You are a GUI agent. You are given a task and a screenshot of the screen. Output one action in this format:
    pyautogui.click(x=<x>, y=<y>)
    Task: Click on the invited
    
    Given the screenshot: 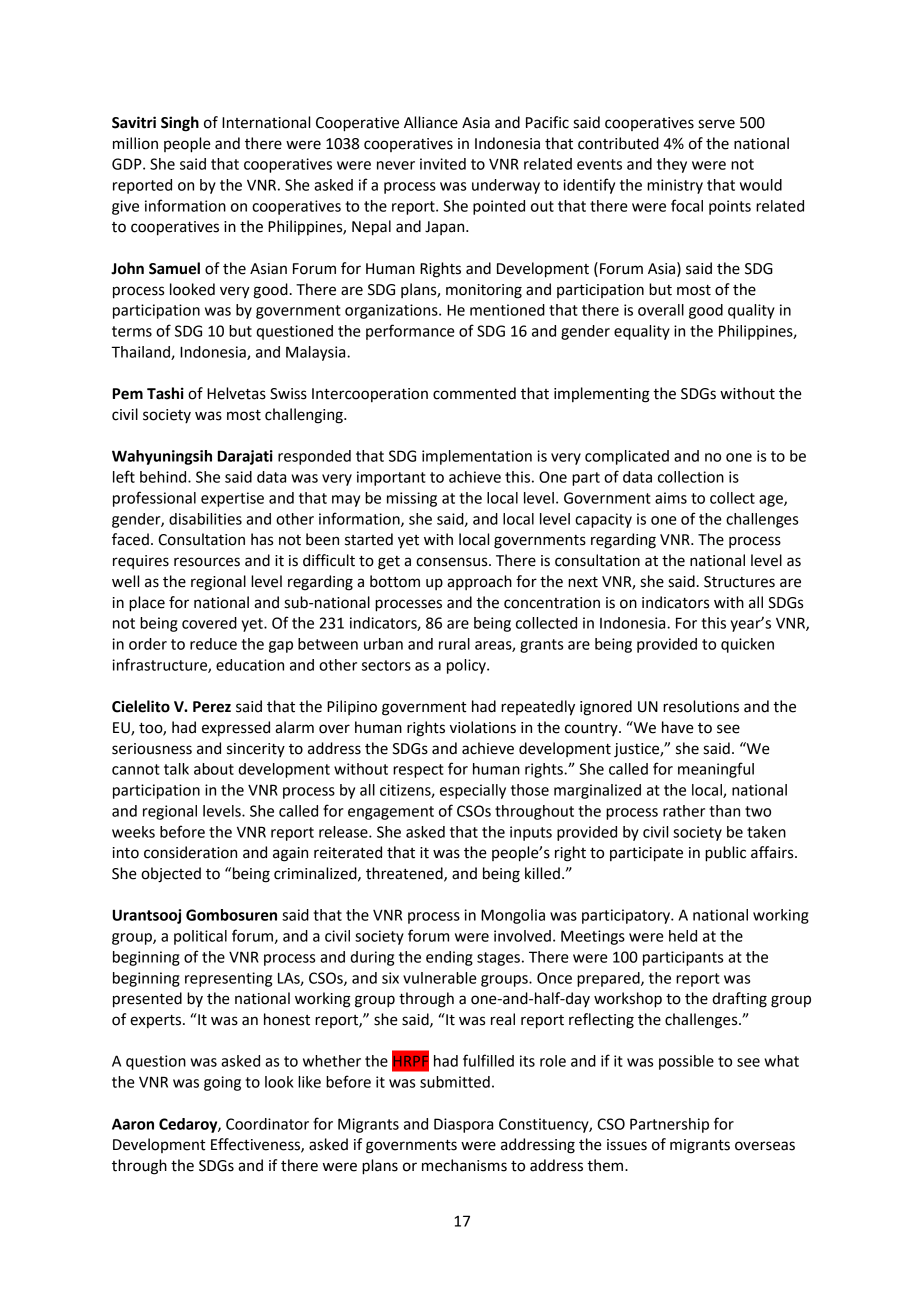 What is the action you would take?
    pyautogui.click(x=443, y=164)
